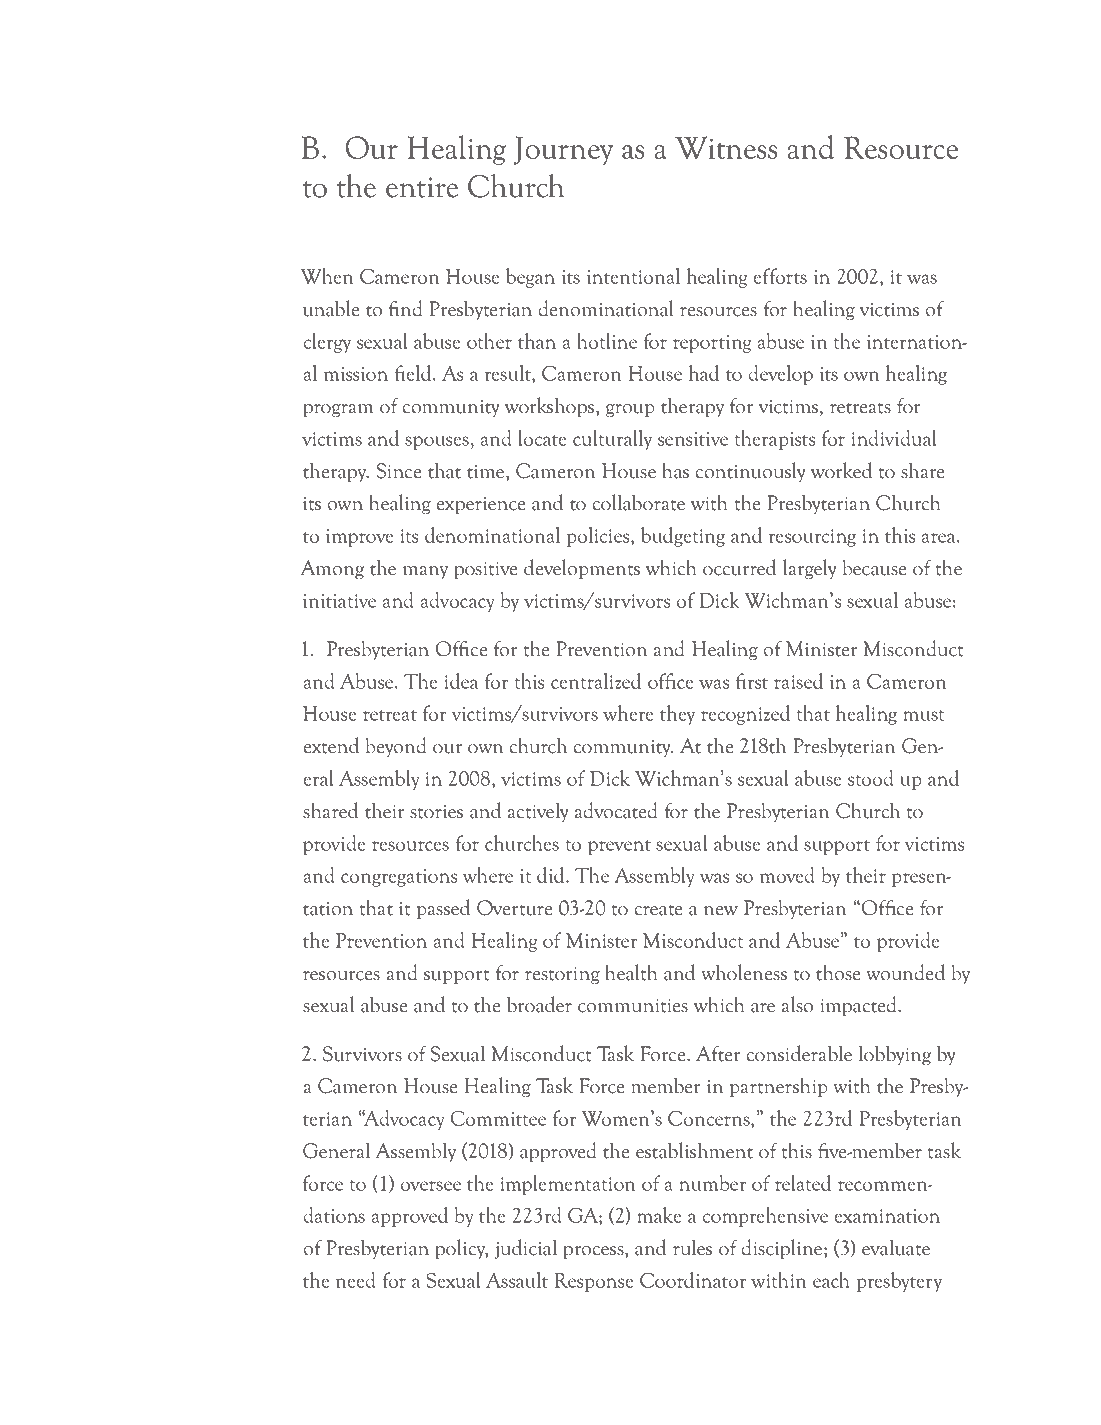  Describe the element at coordinates (599, 537) in the page. I see `policies` at that location.
